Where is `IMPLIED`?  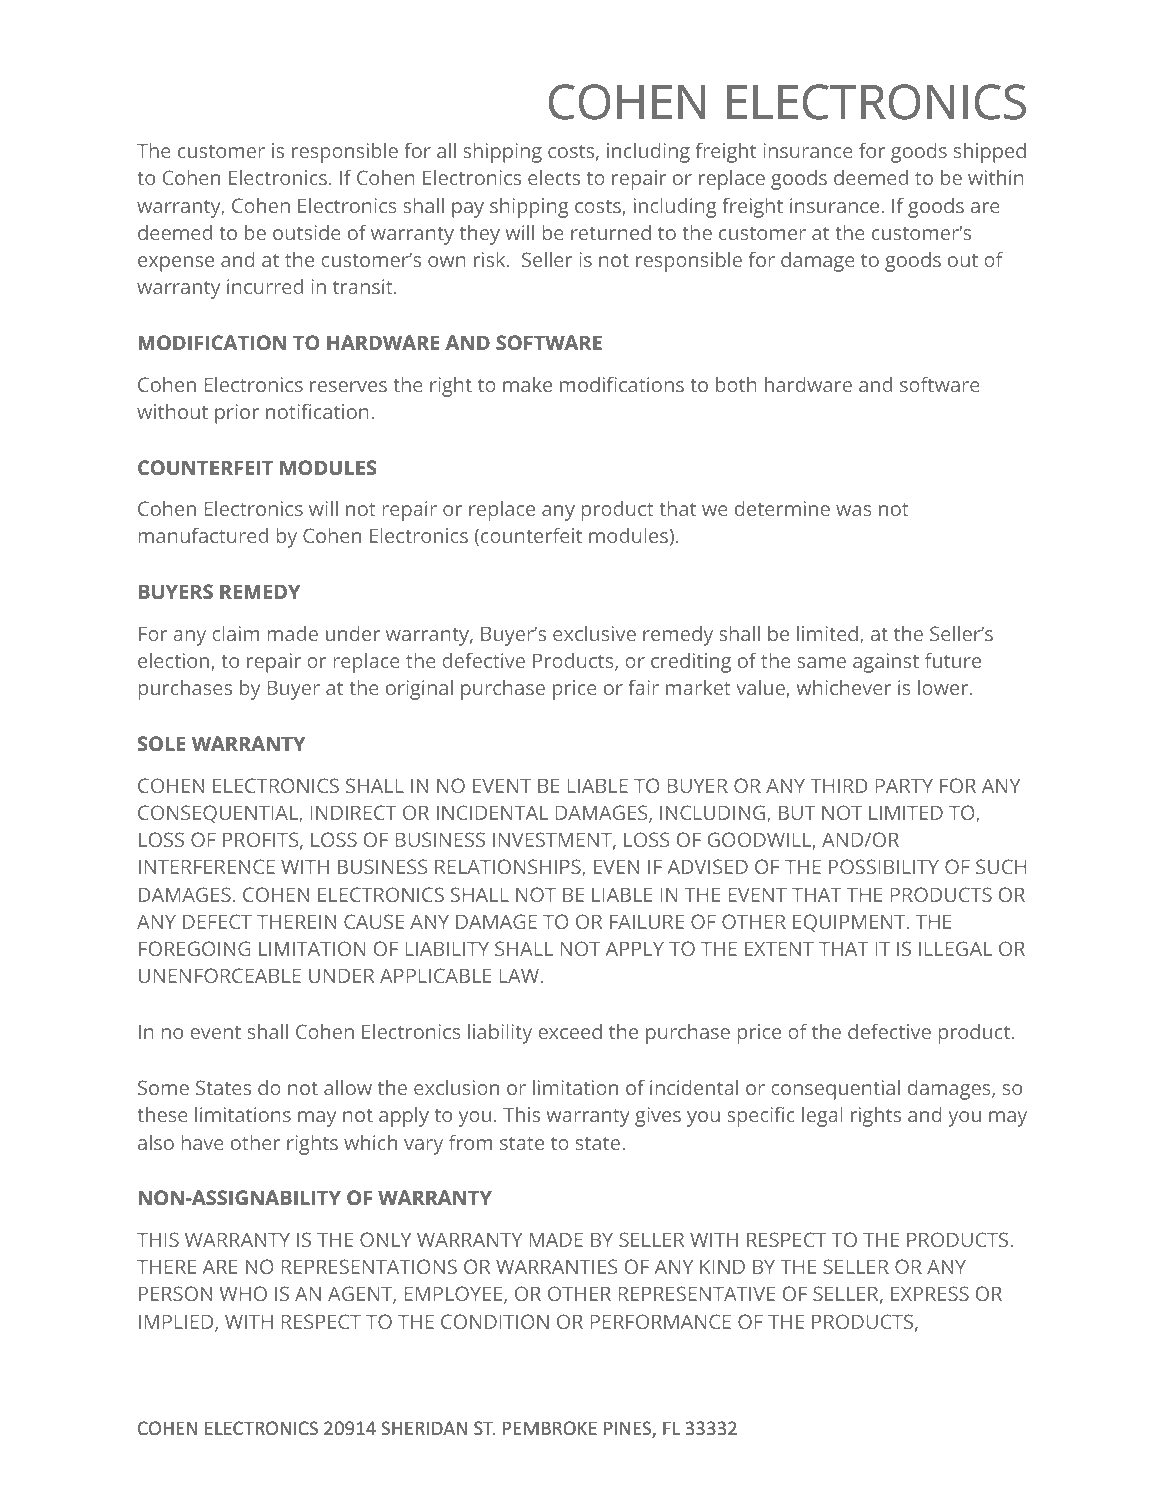 IMPLIED is located at coordinates (177, 1323).
